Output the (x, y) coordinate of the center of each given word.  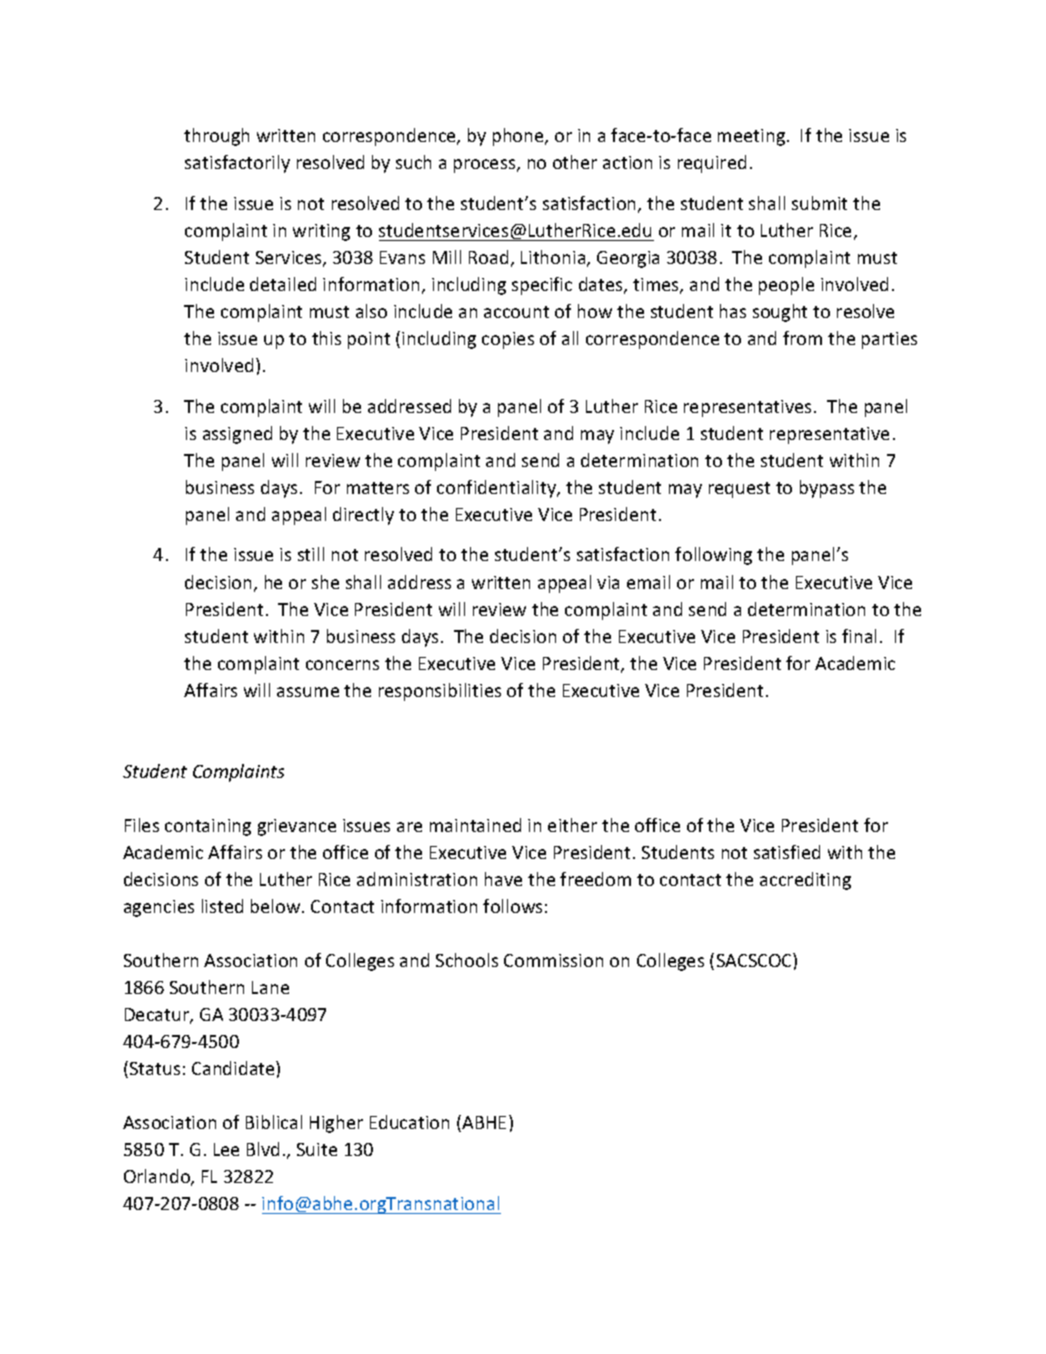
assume (308, 692)
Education (409, 1122)
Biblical (274, 1122)
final (859, 636)
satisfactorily (237, 164)
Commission (553, 960)
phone (519, 137)
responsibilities (440, 692)
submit (819, 203)
